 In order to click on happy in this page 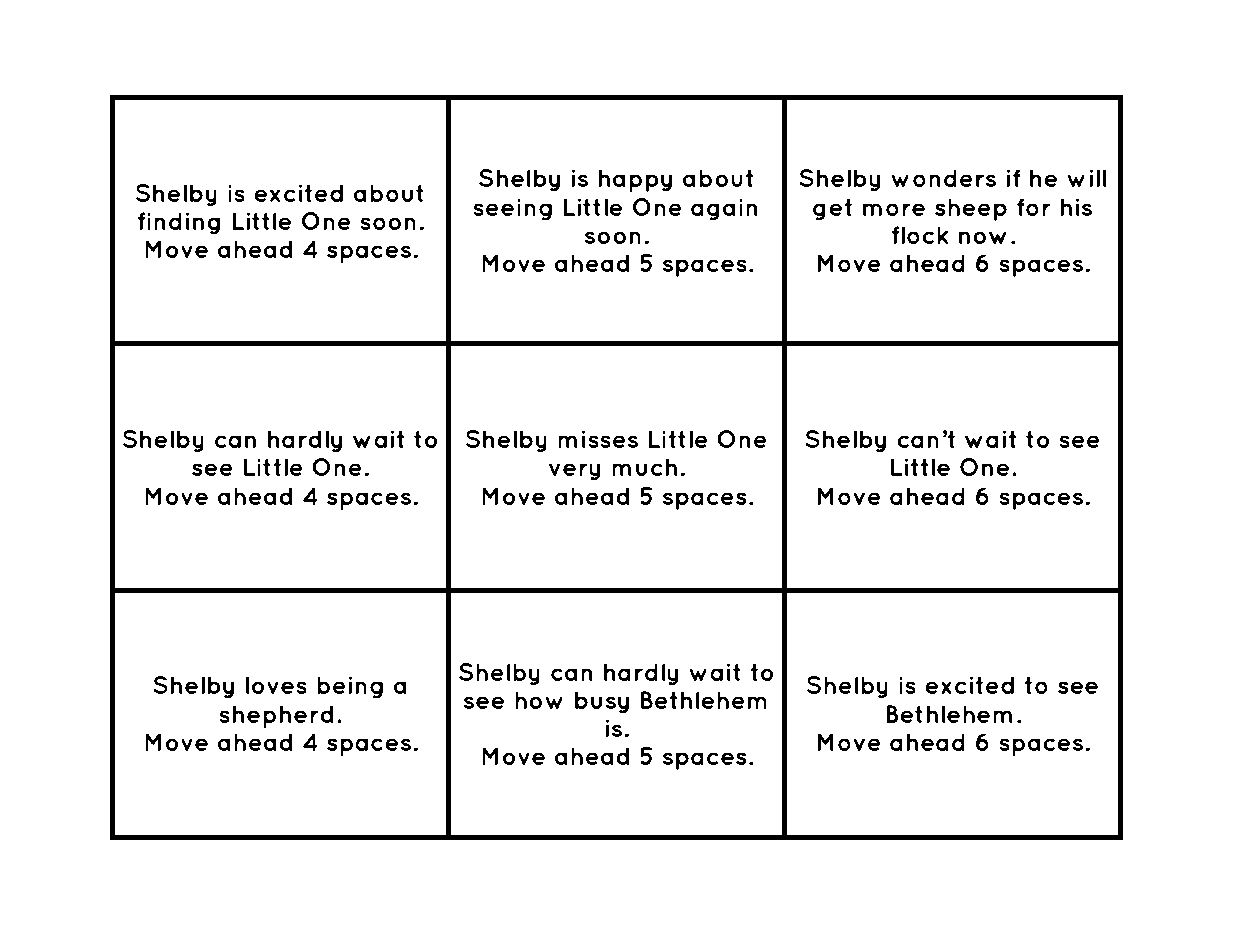, I will do `click(635, 180)`.
